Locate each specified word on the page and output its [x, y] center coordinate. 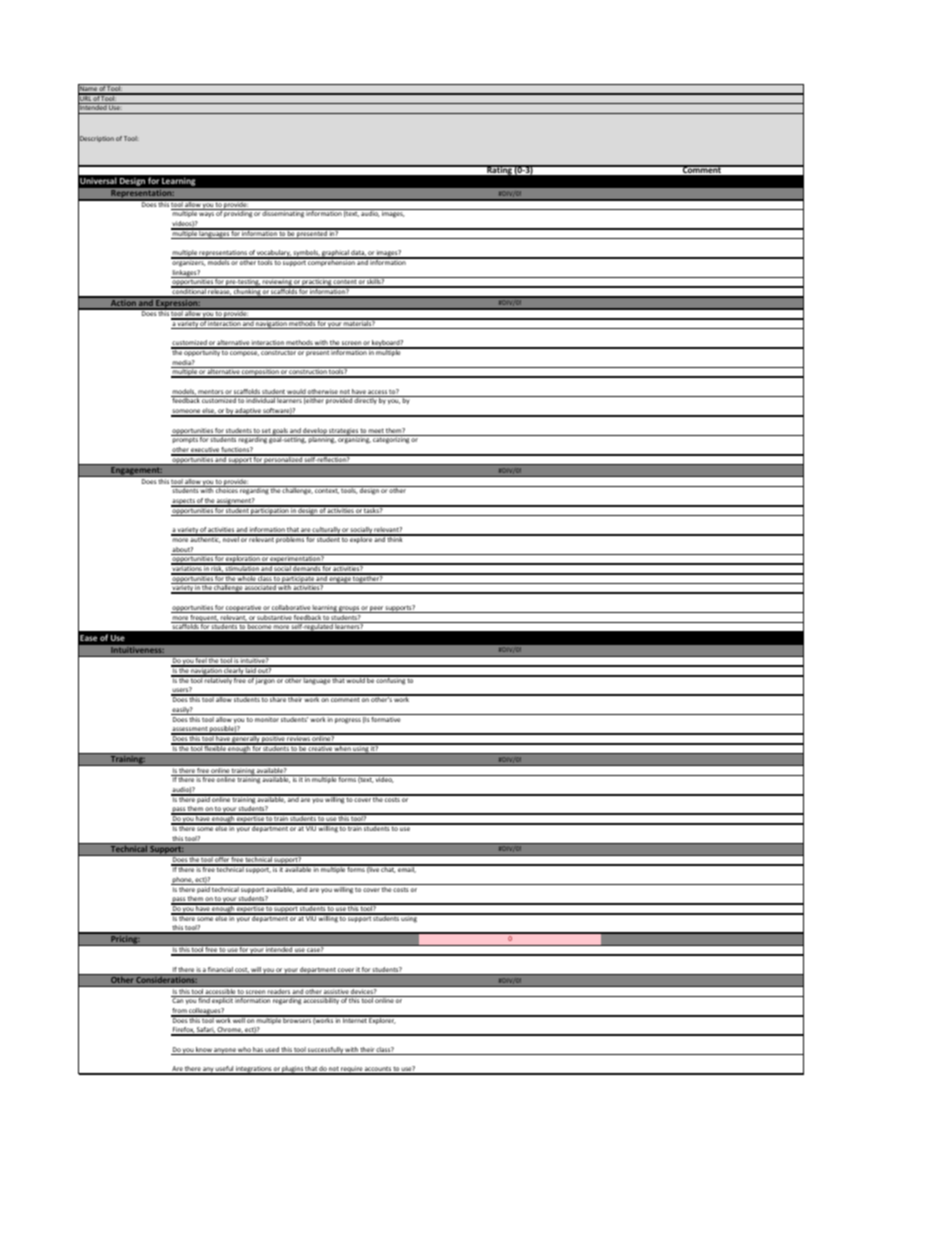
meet [376, 432]
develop [315, 432]
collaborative [291, 609]
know [204, 1051]
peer [377, 609]
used [272, 1051]
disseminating [283, 213]
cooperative [243, 609]
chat [388, 869]
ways [206, 215]
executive [205, 451]
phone [182, 881]
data [358, 254]
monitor [267, 719]
